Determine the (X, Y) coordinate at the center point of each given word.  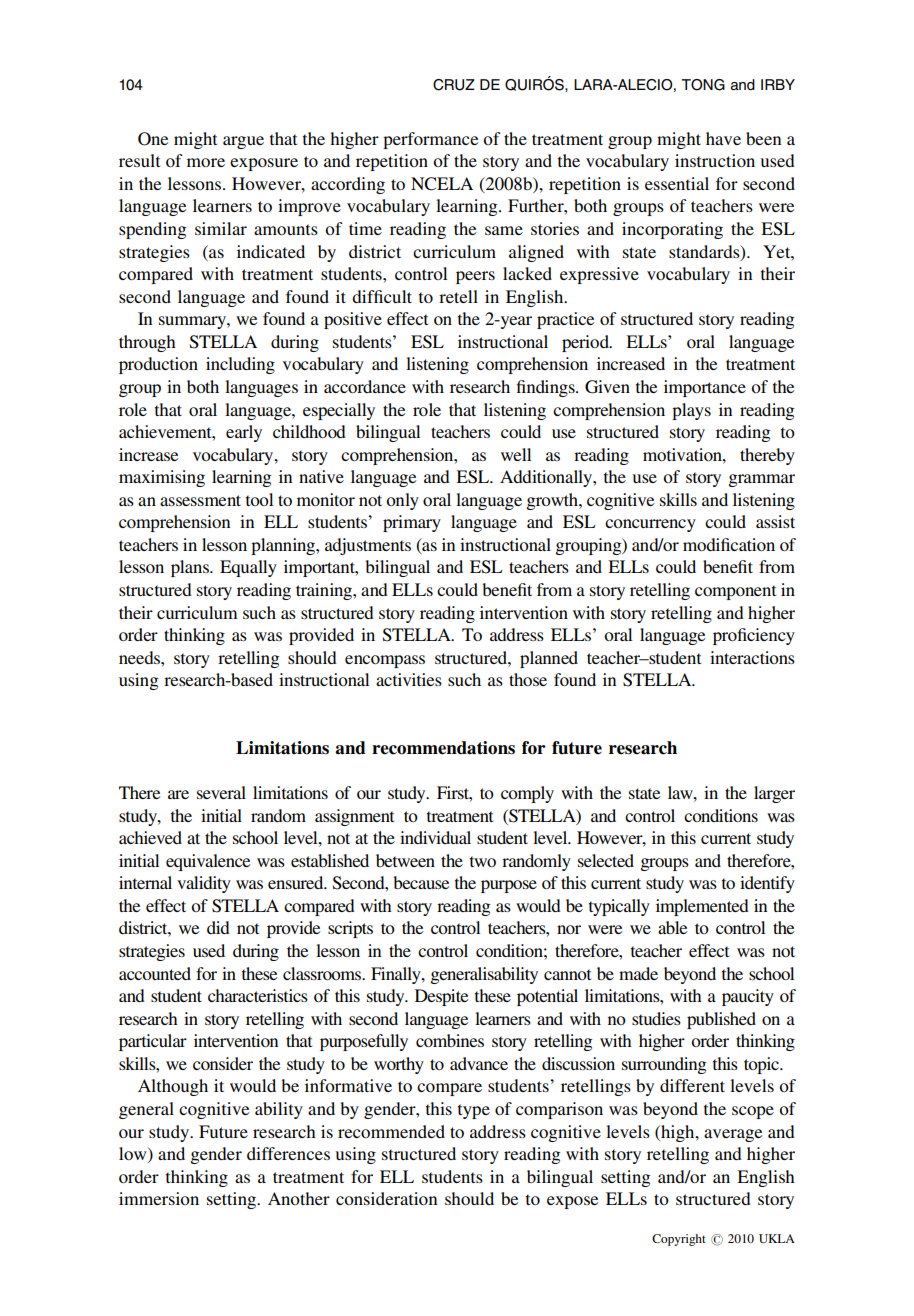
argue (243, 142)
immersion (159, 1198)
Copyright (679, 1240)
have (723, 138)
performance (431, 140)
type (474, 1111)
